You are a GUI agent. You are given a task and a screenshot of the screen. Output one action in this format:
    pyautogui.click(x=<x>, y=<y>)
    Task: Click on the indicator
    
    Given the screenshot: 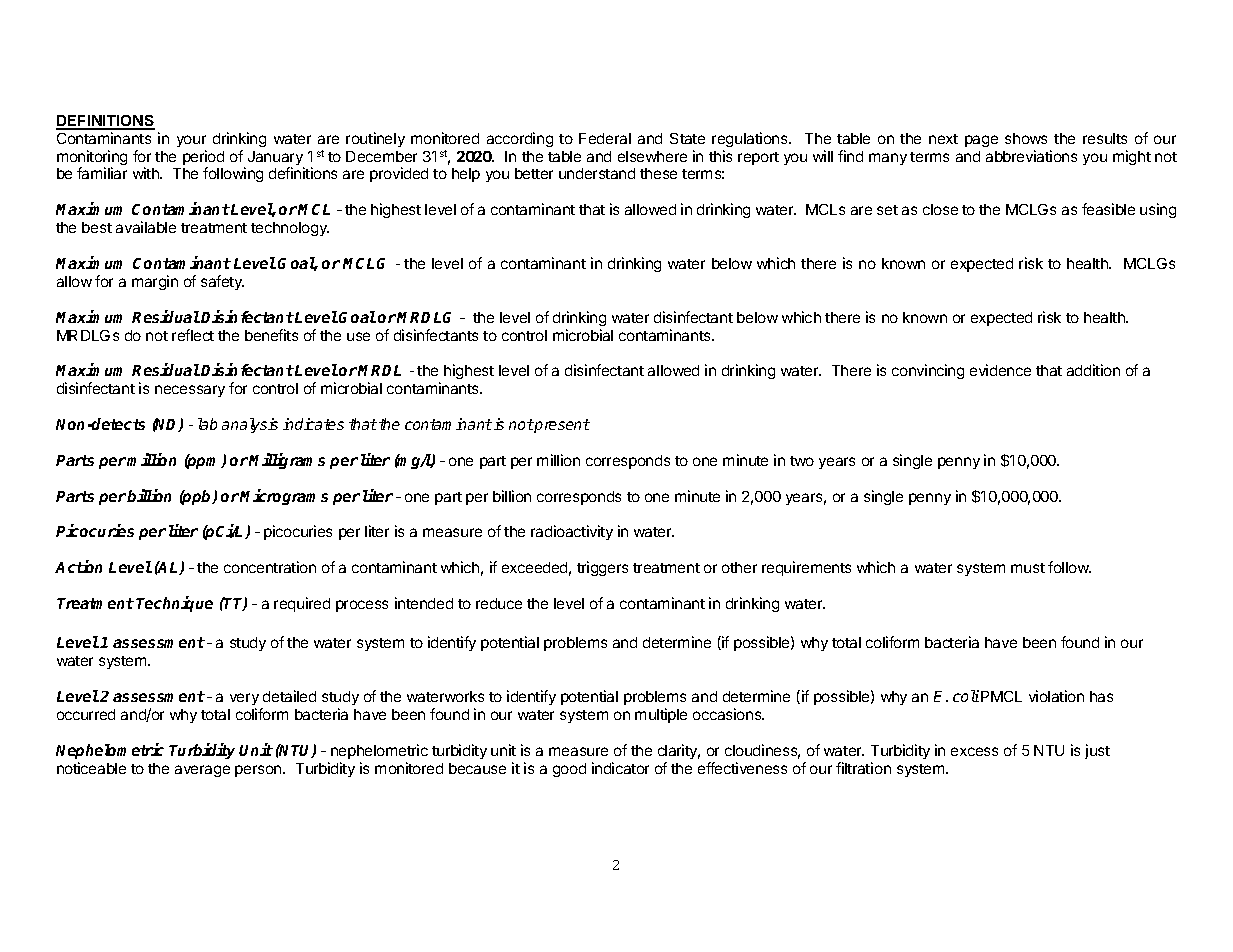 What is the action you would take?
    pyautogui.click(x=620, y=768)
